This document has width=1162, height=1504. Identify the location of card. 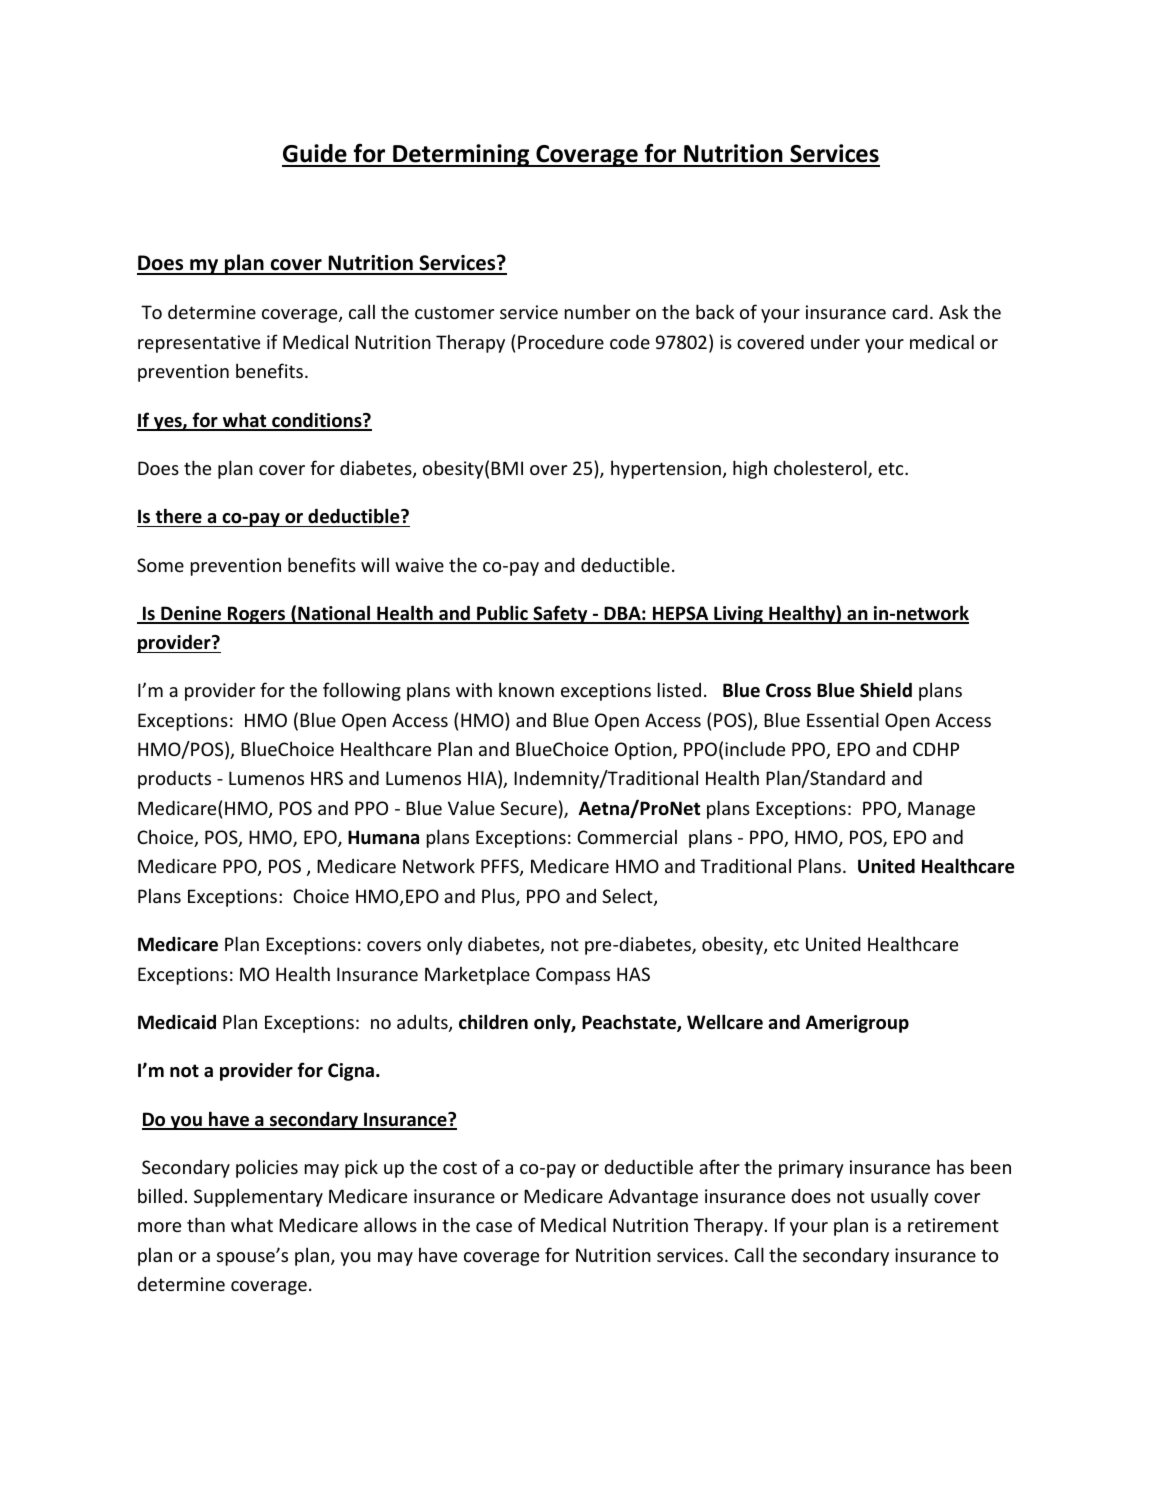
(910, 311).
